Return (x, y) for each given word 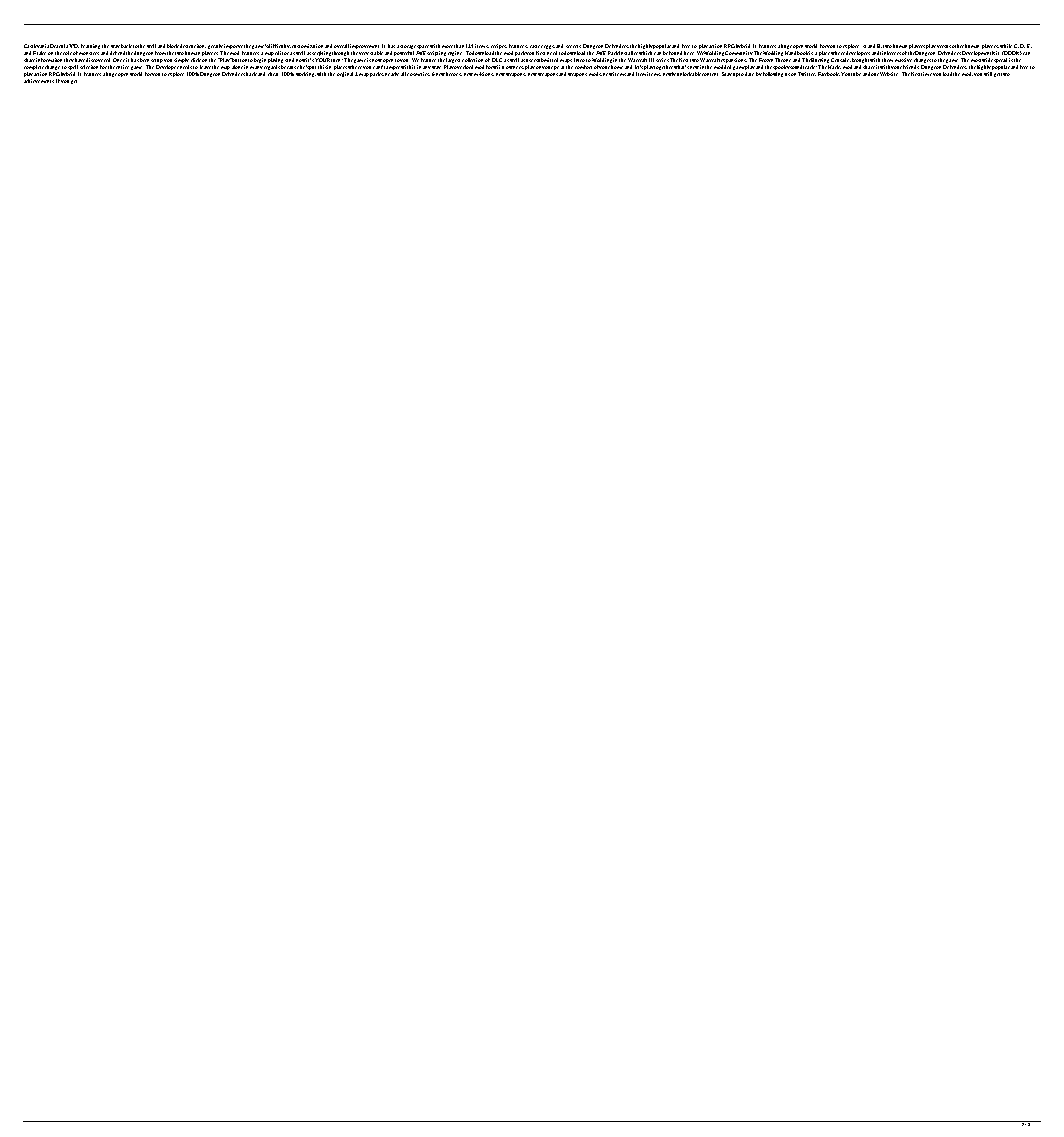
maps (566, 62)
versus (944, 46)
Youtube (851, 74)
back (126, 46)
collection (472, 60)
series (662, 60)
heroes (454, 74)
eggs (549, 47)
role (67, 53)
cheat (273, 74)
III (651, 60)
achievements (39, 81)
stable (376, 53)
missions (484, 74)
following (773, 74)
